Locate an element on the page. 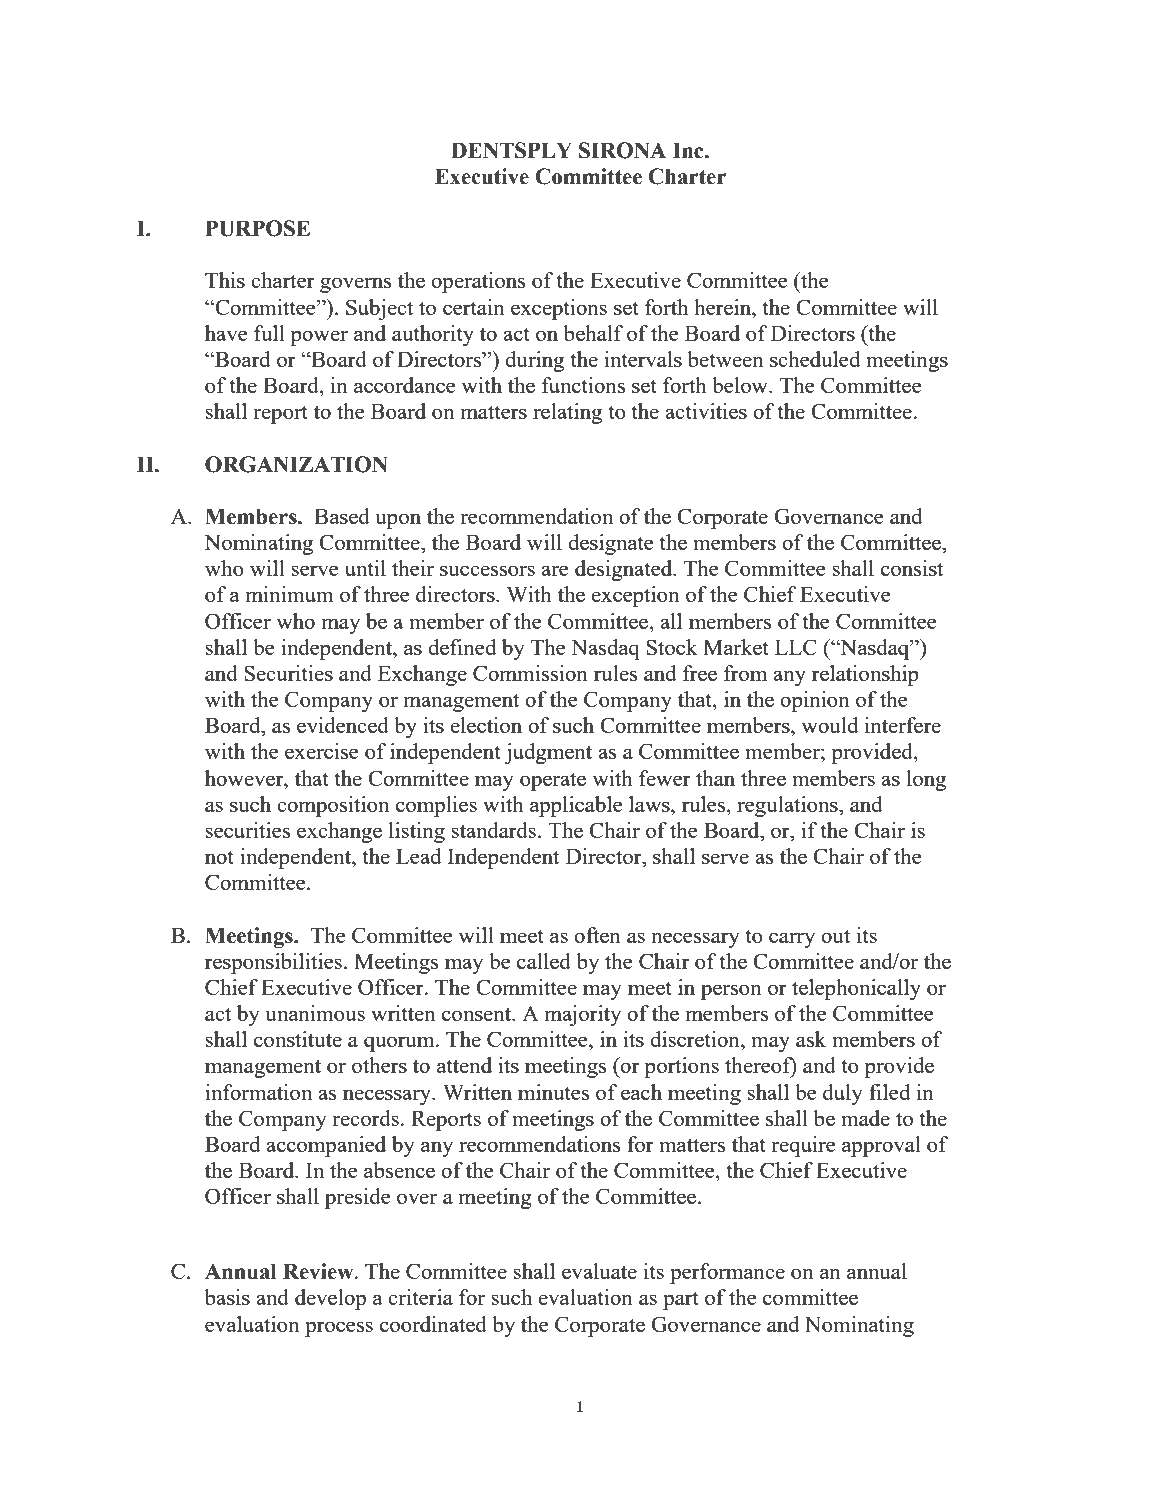 The width and height of the document is (1161, 1502). relating is located at coordinates (567, 413).
